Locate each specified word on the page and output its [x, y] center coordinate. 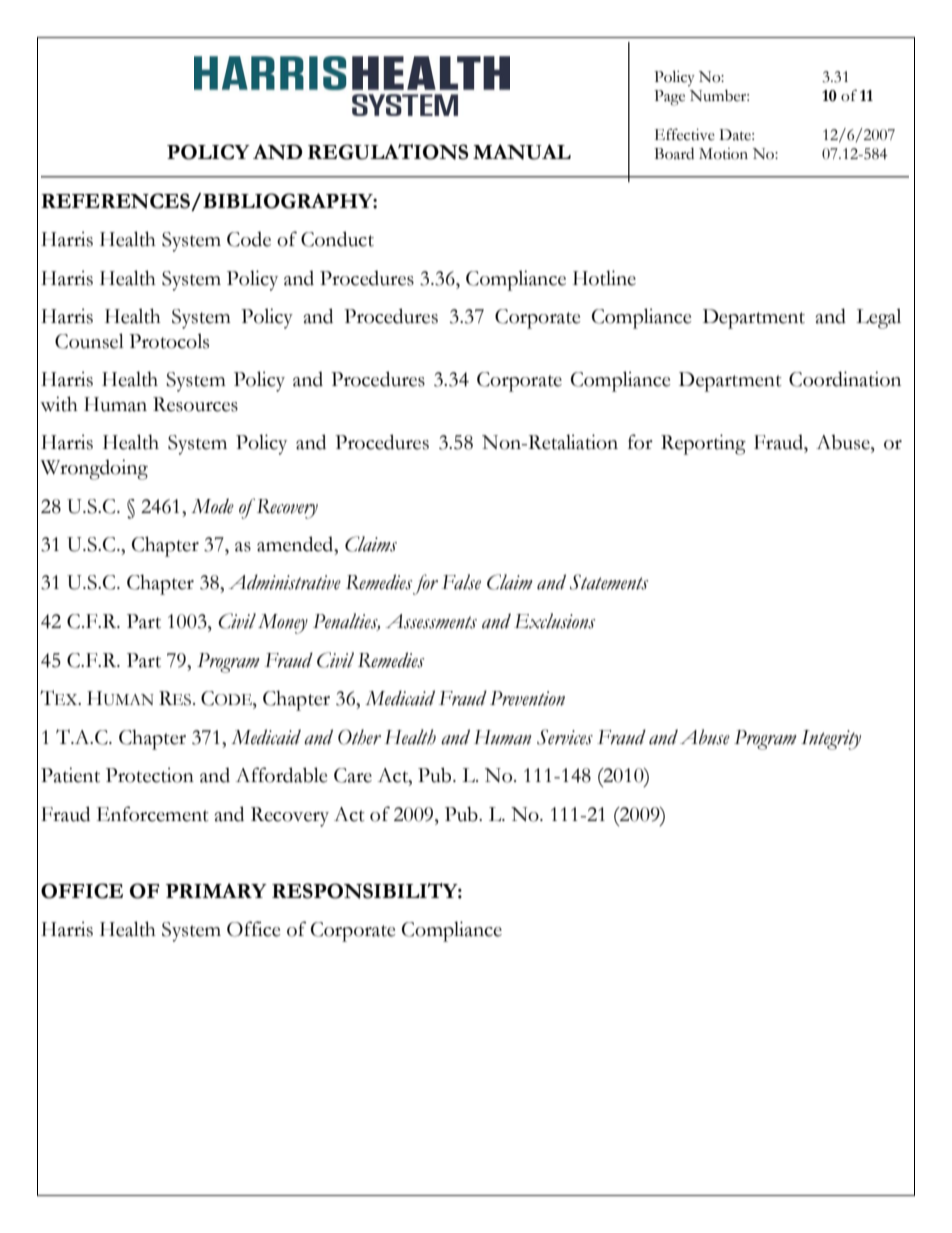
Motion [723, 154]
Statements [609, 582]
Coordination [845, 379]
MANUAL [522, 152]
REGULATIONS [388, 152]
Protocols [169, 341]
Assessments [431, 621]
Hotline [604, 278]
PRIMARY [216, 890]
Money [283, 624]
